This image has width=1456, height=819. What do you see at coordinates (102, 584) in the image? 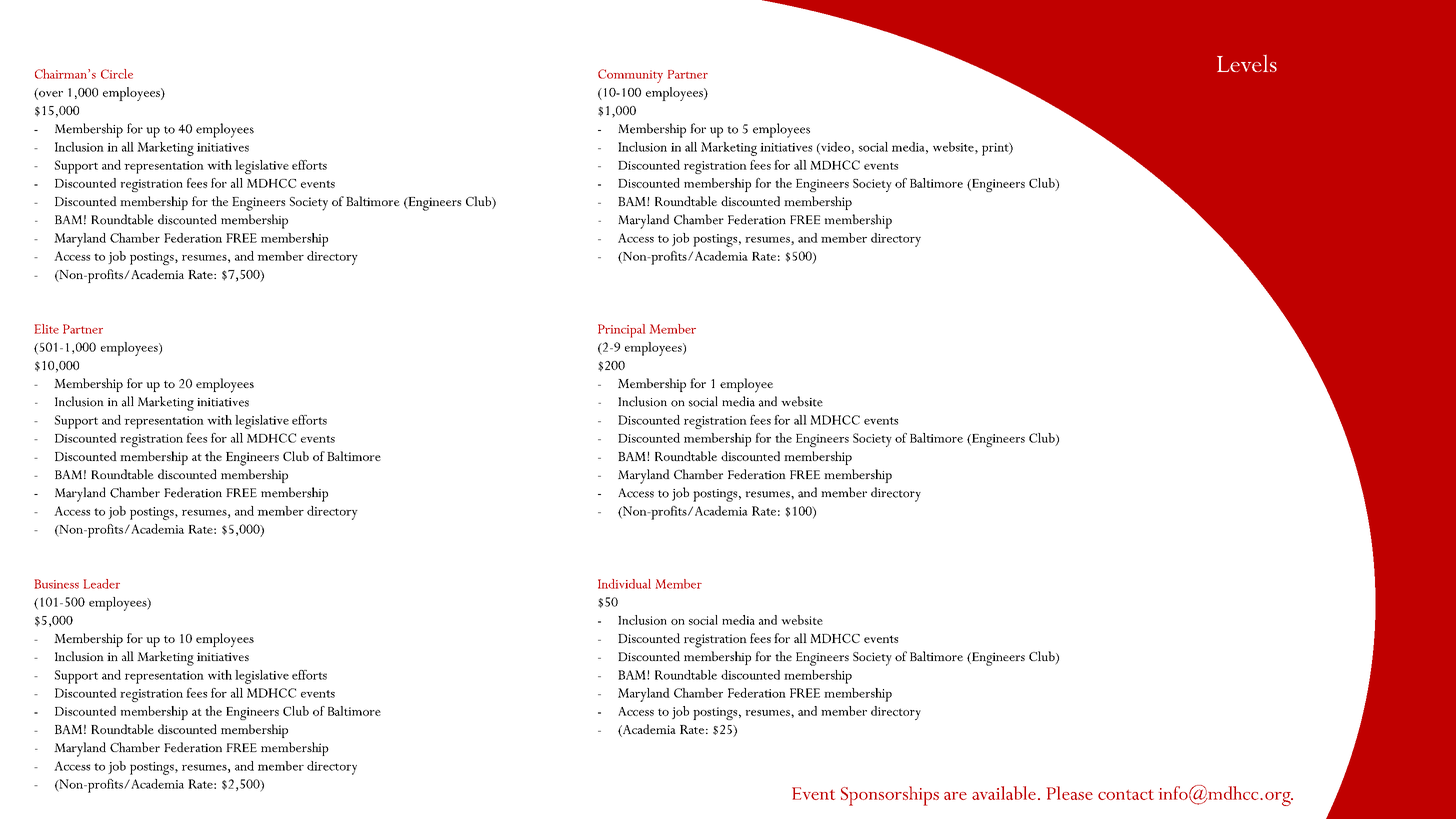
I see `Leader` at bounding box center [102, 584].
